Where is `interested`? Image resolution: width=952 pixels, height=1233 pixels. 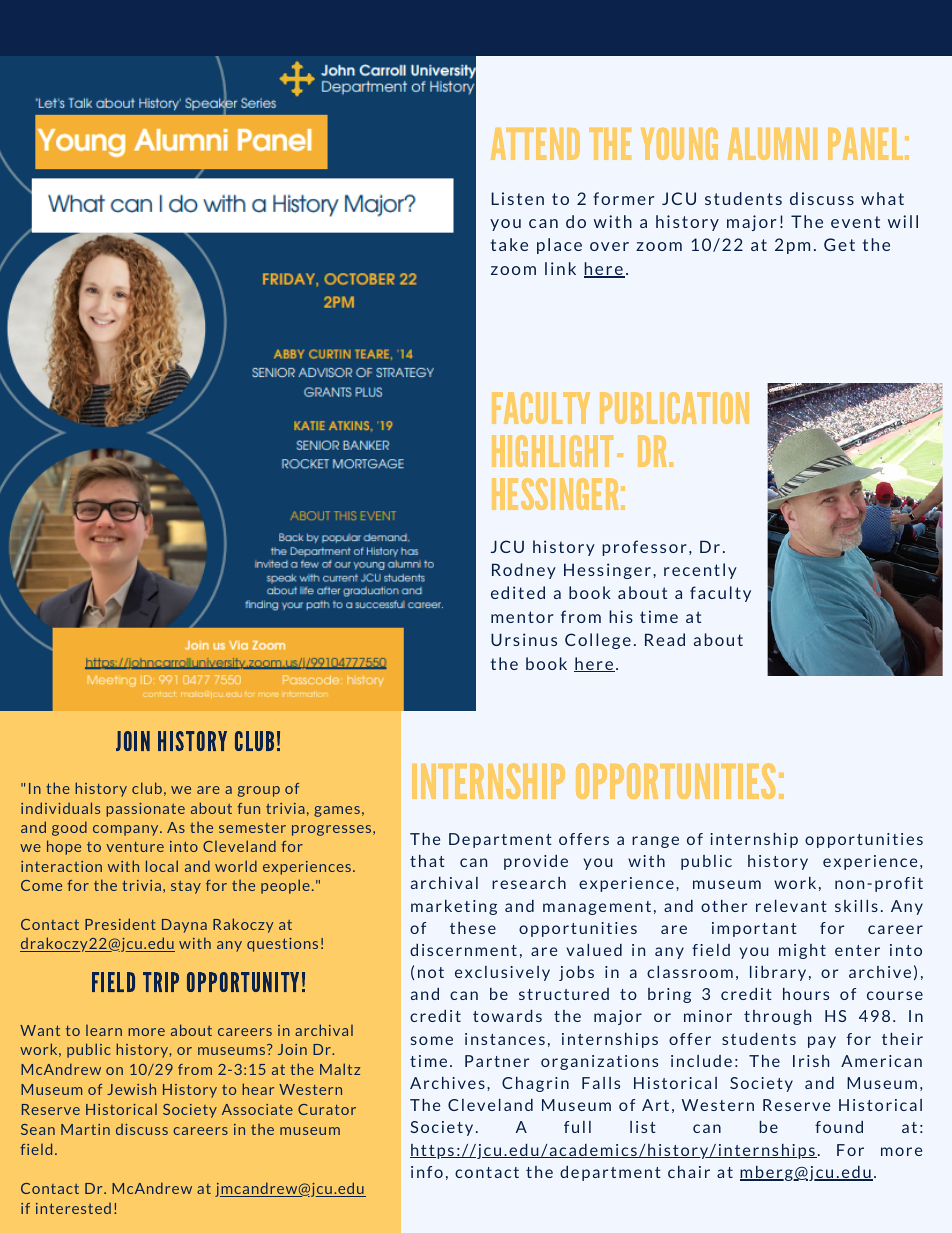 interested is located at coordinates (73, 1208).
